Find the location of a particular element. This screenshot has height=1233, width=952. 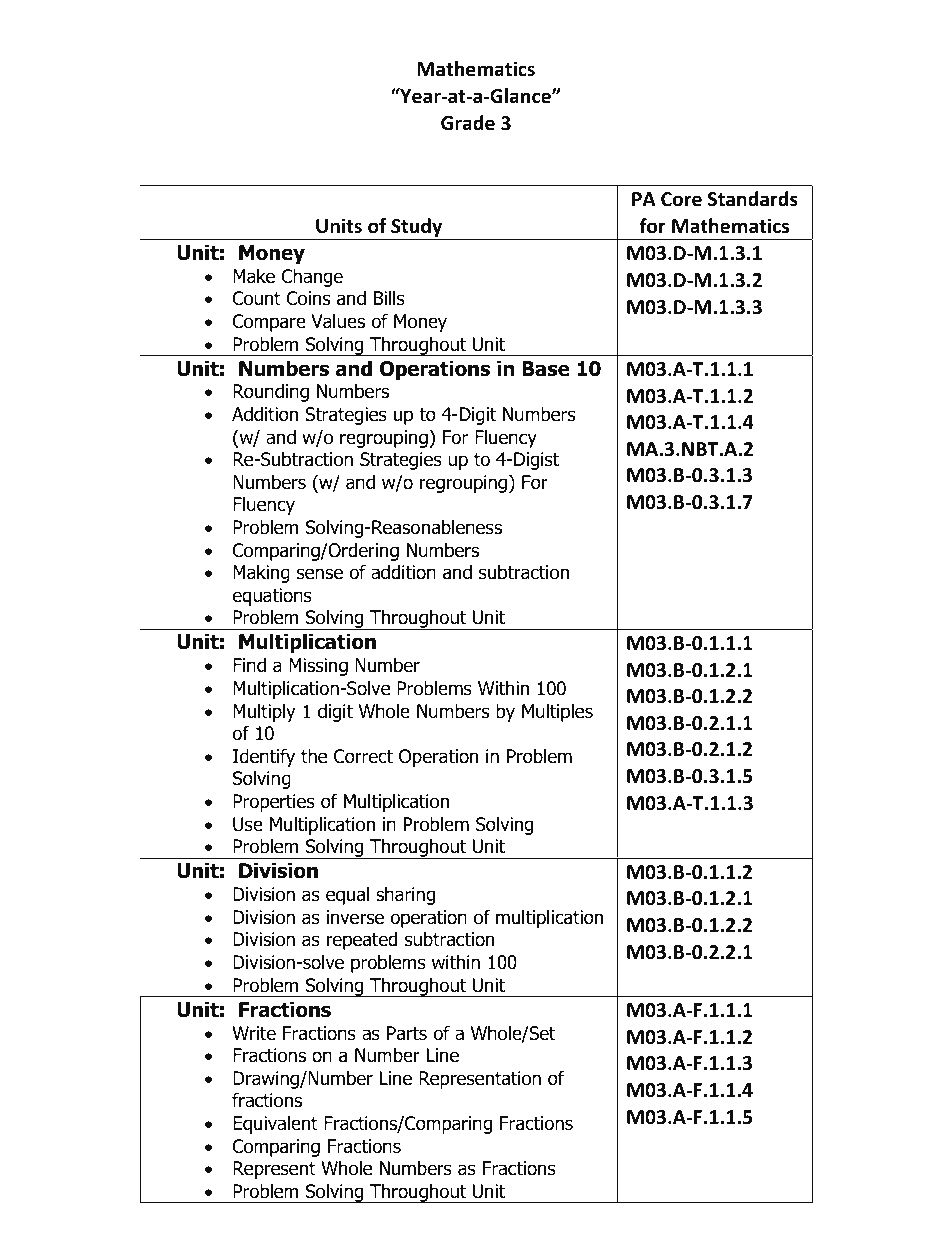

sharing is located at coordinates (405, 896).
